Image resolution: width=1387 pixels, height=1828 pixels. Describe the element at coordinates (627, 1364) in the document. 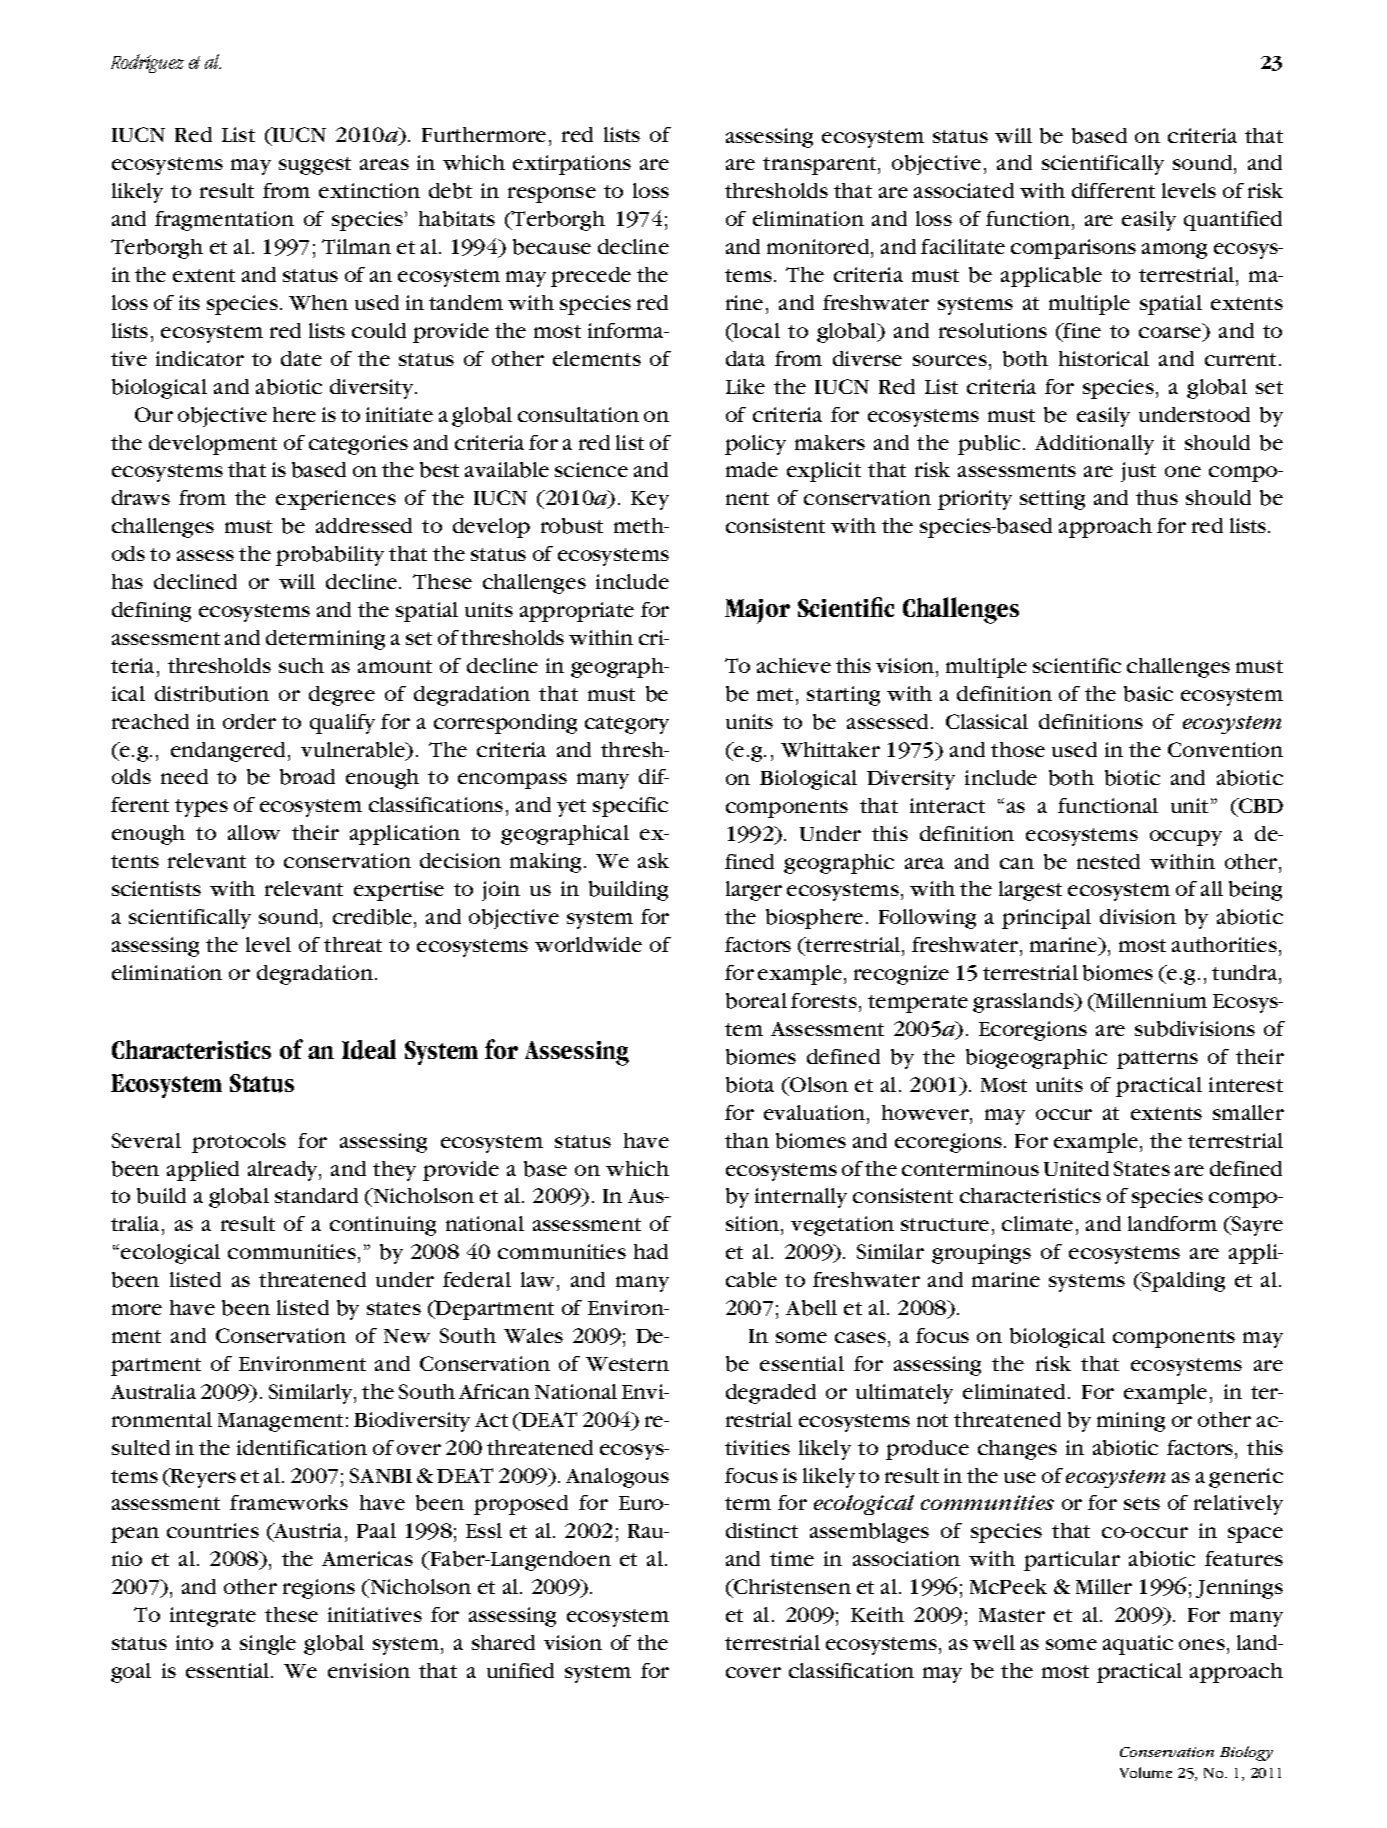

I see `Western` at that location.
